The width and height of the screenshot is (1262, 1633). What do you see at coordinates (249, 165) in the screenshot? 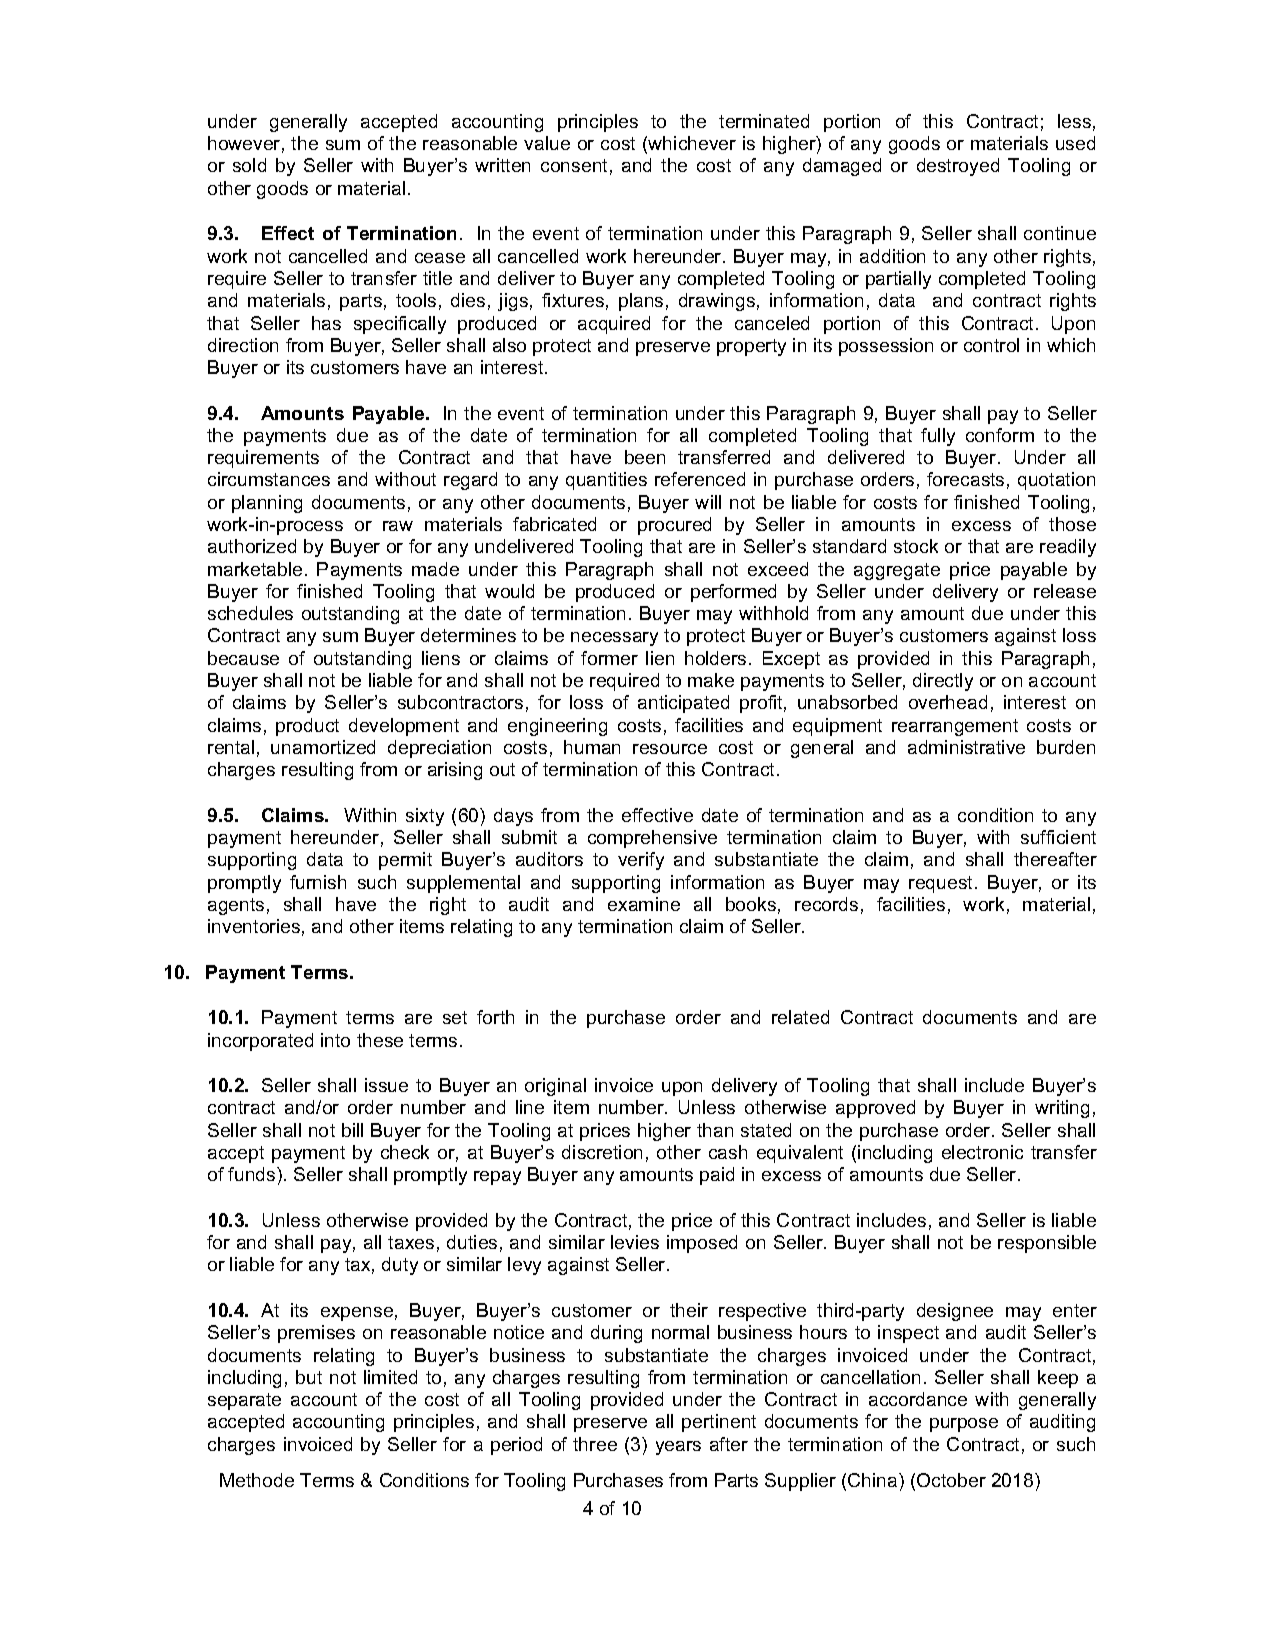
I see `sold` at bounding box center [249, 165].
